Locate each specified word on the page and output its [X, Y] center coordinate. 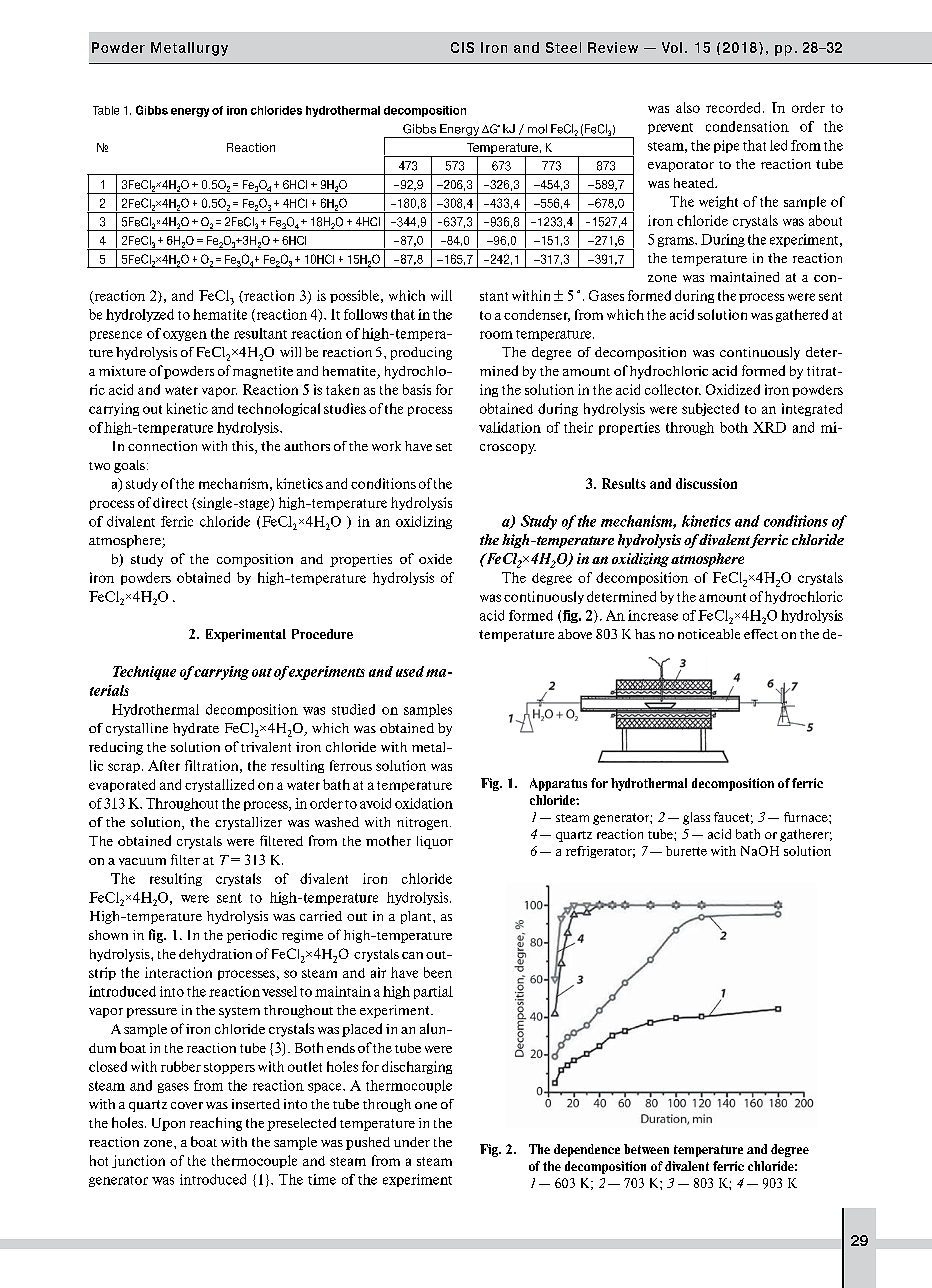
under [412, 1142]
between [646, 1149]
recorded [735, 107]
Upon [168, 1124]
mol [537, 129]
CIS [462, 47]
